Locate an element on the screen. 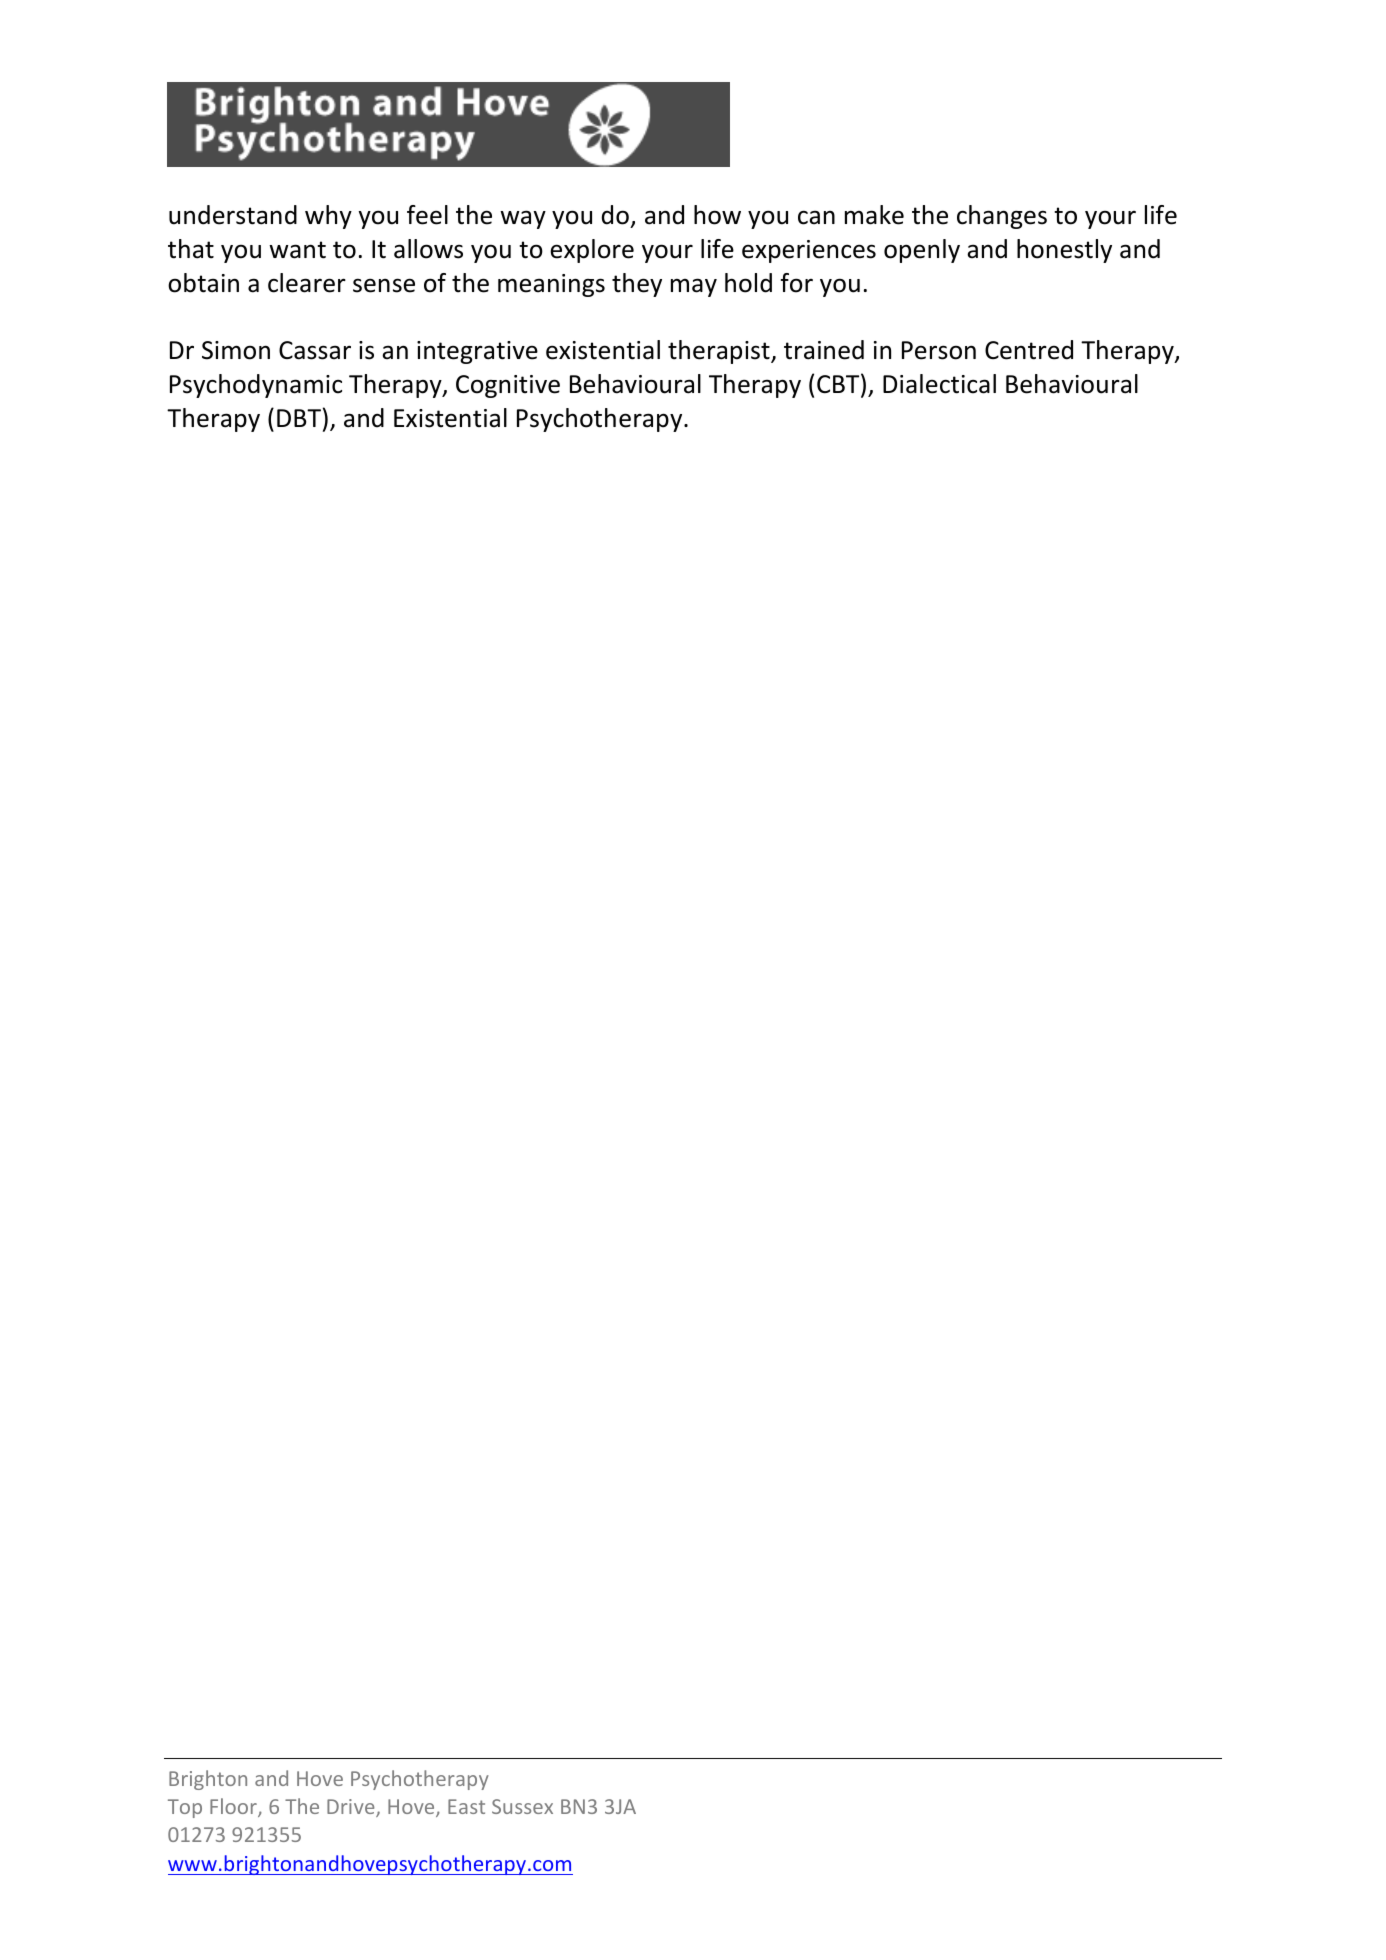 Image resolution: width=1386 pixels, height=1960 pixels. East is located at coordinates (466, 1806).
